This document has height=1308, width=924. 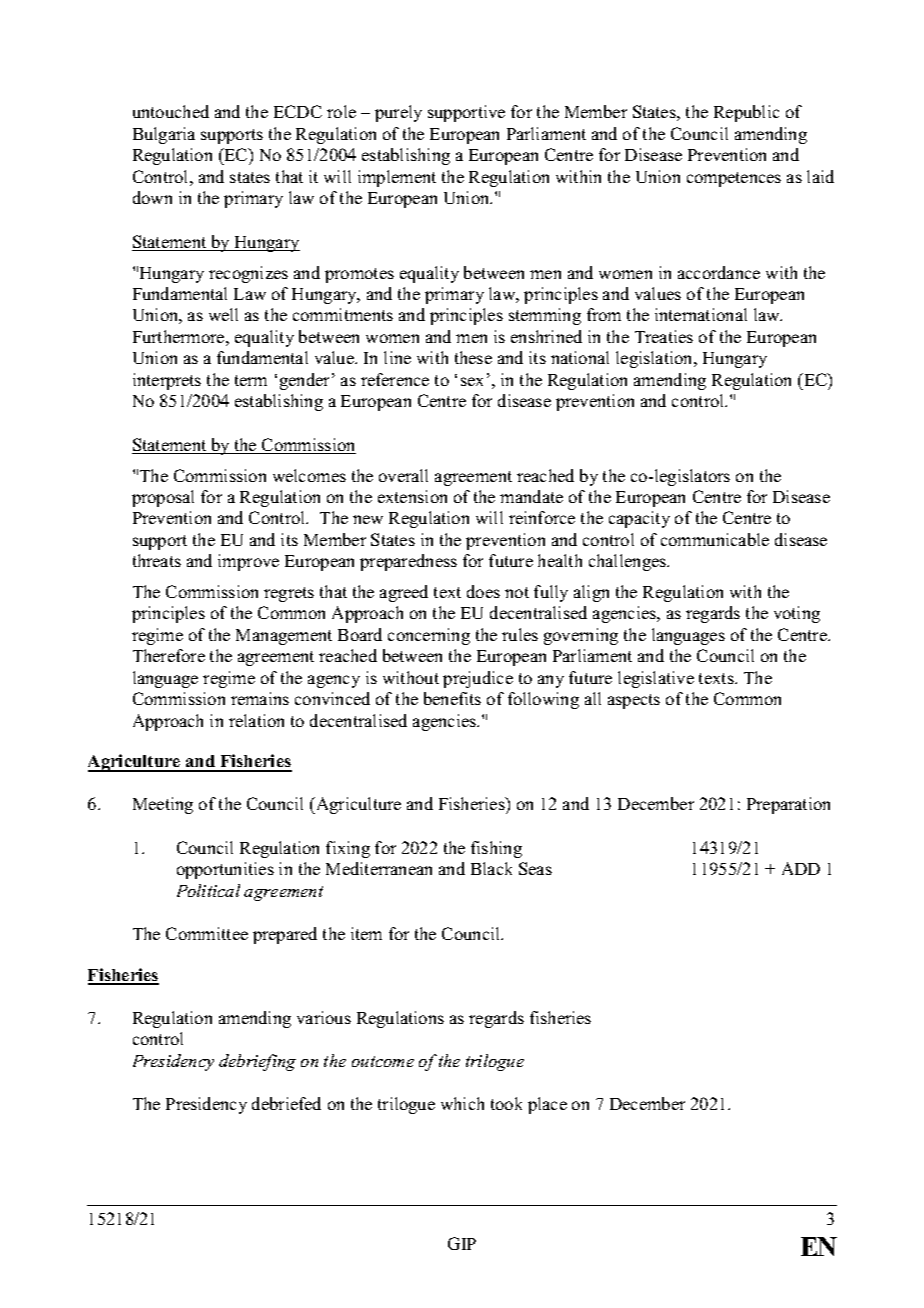 I want to click on mandate, so click(x=531, y=496).
